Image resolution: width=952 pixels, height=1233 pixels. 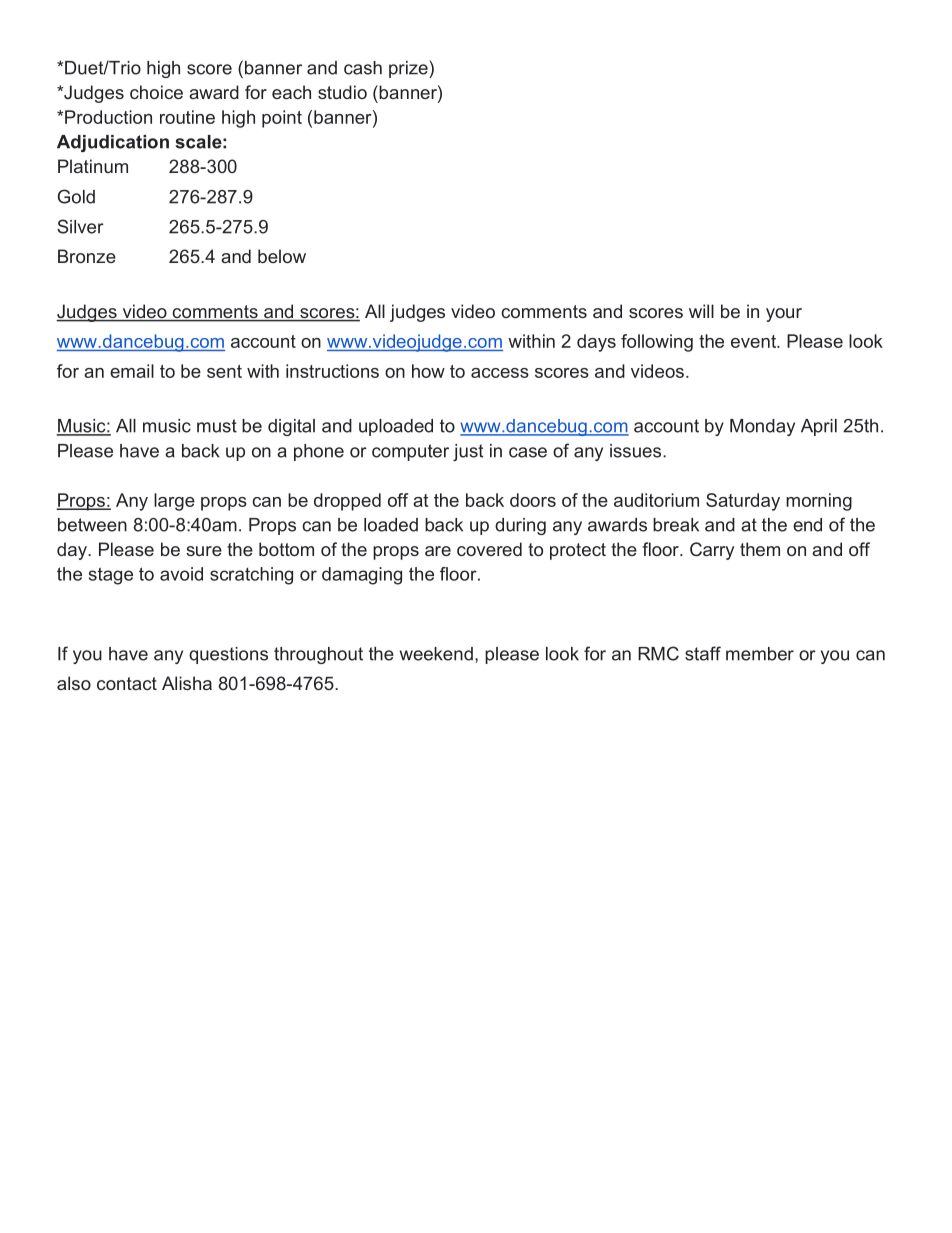 I want to click on weekend, so click(x=436, y=654).
